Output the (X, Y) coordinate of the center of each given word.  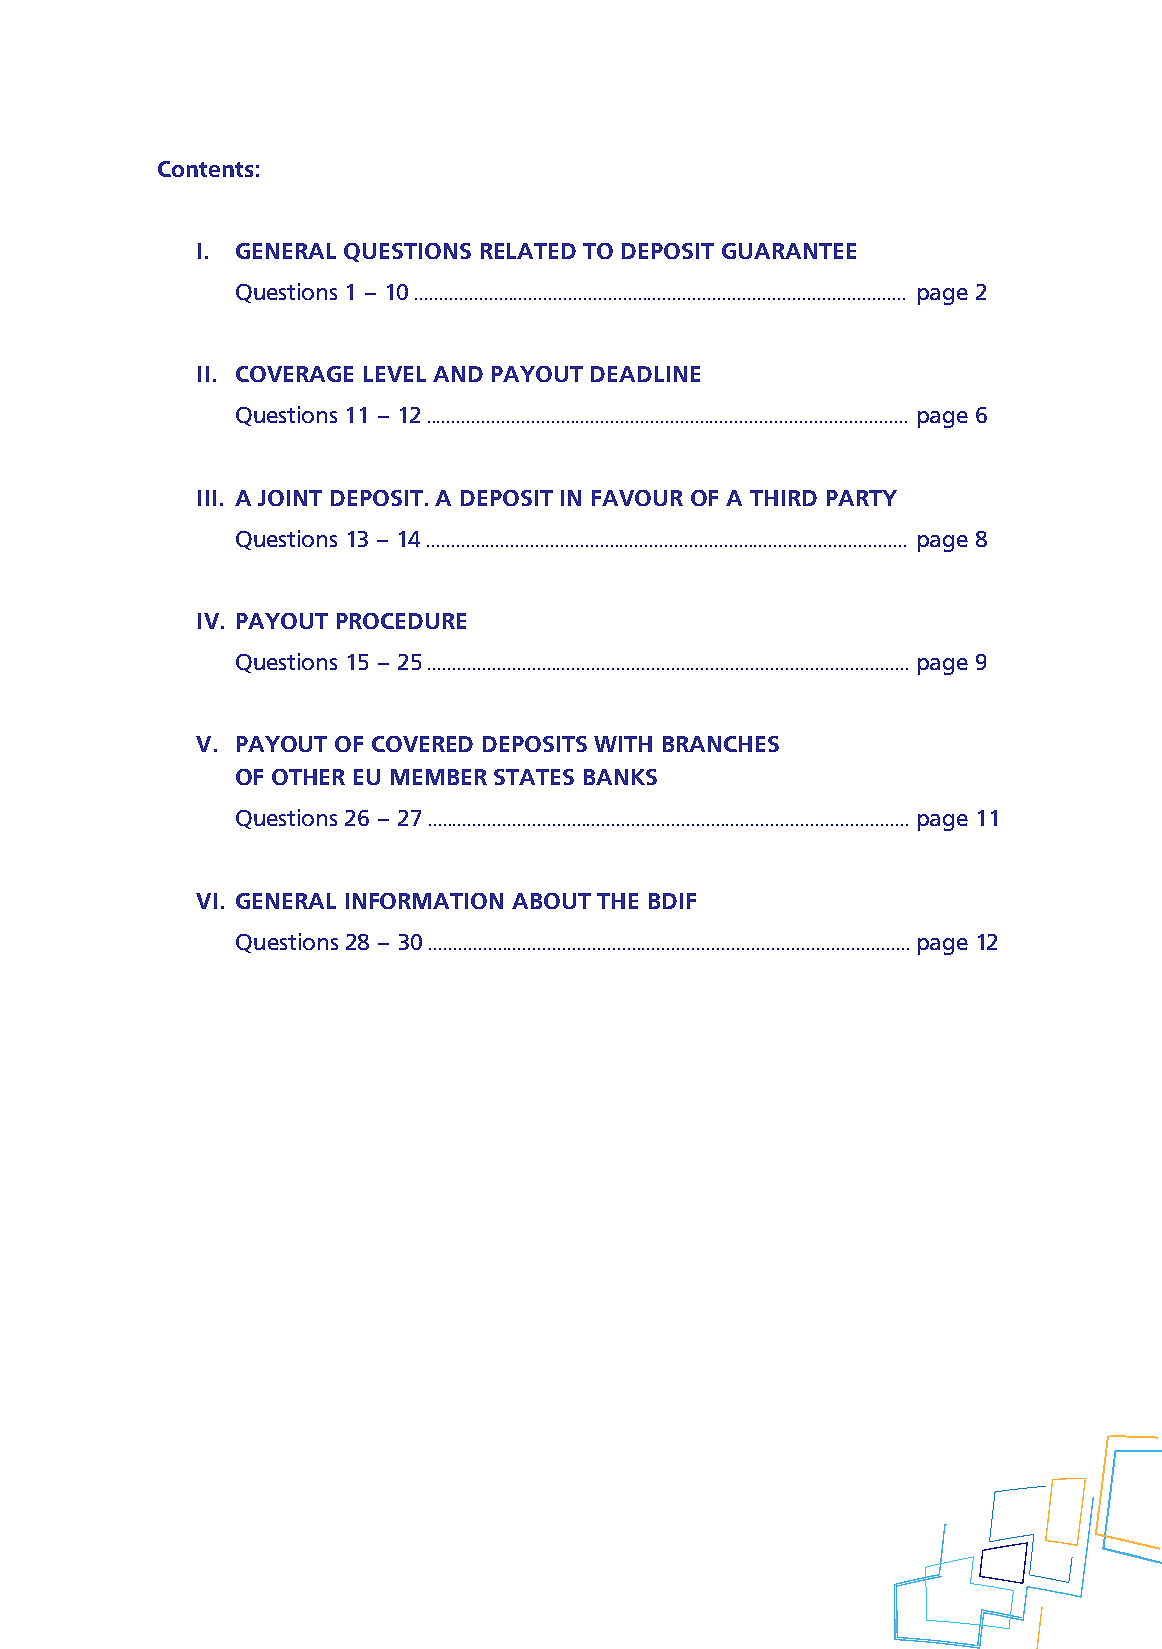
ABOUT (551, 901)
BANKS (620, 777)
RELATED (528, 251)
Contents (205, 169)
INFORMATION (424, 901)
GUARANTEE (789, 251)
